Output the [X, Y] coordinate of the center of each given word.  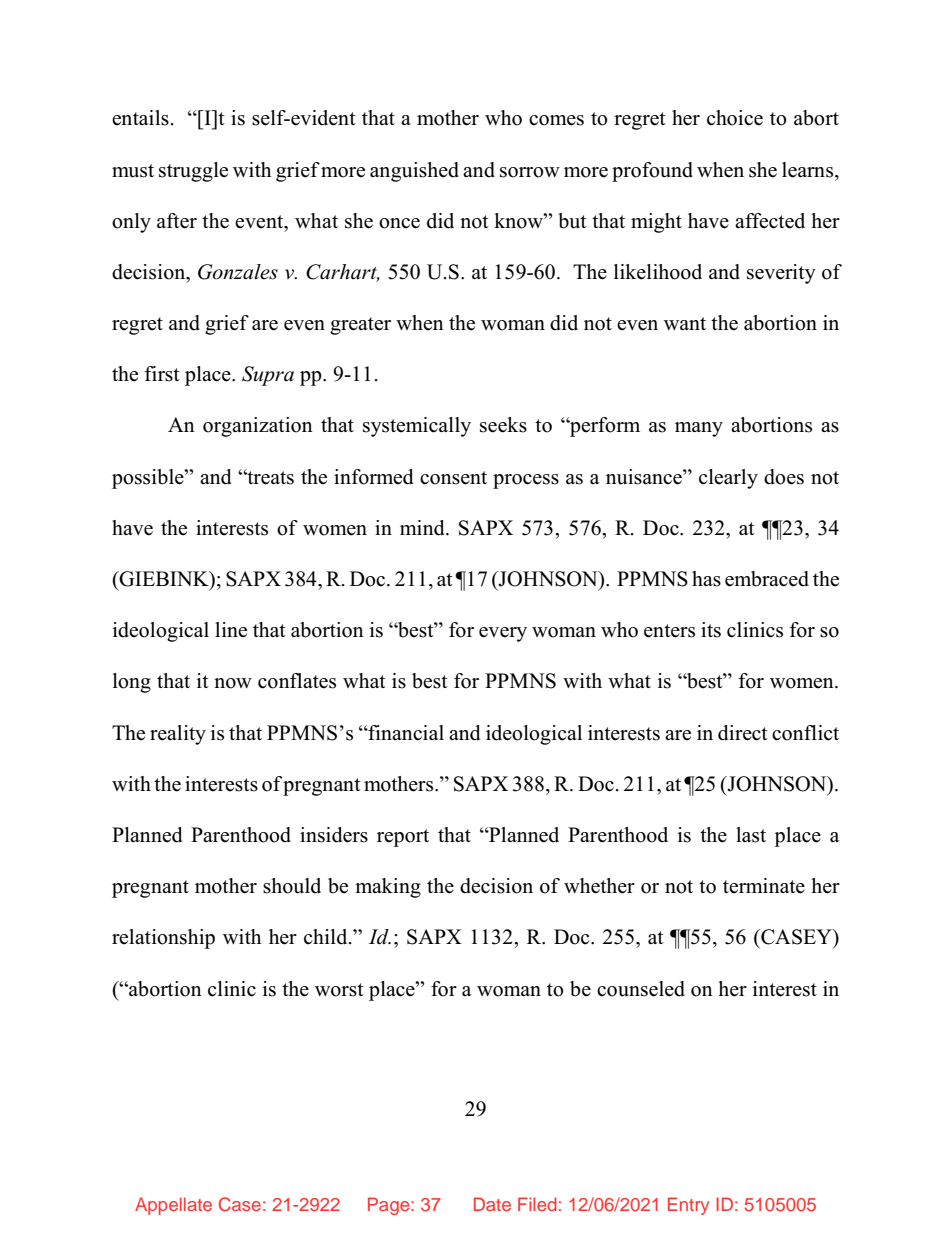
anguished [414, 172]
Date [492, 1204]
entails [140, 118]
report [403, 838]
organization [258, 427]
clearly [728, 479]
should [292, 886]
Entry [688, 1206]
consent [453, 478]
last [751, 835]
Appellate [173, 1206]
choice [735, 118]
